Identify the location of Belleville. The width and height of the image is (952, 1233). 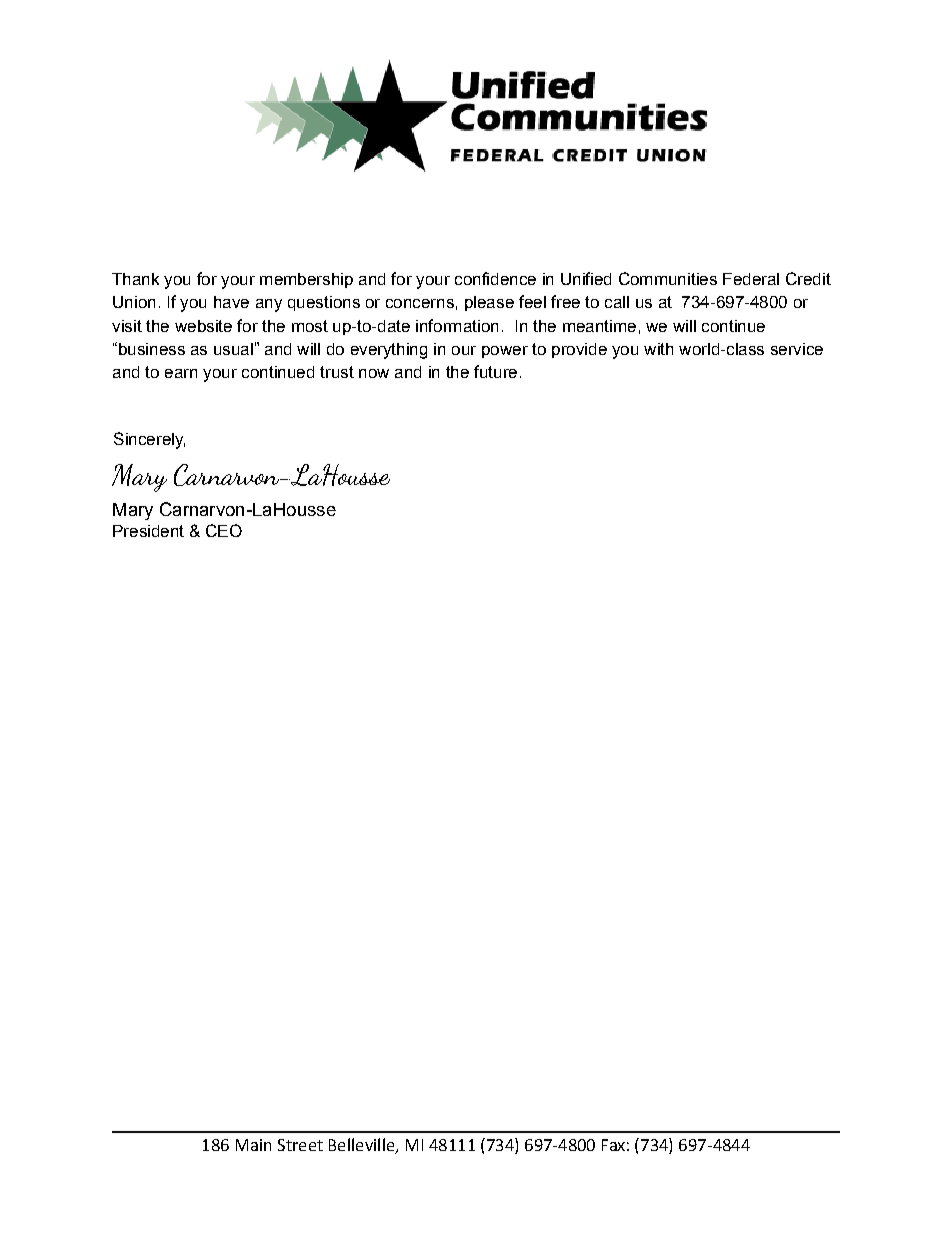
(363, 1145).
